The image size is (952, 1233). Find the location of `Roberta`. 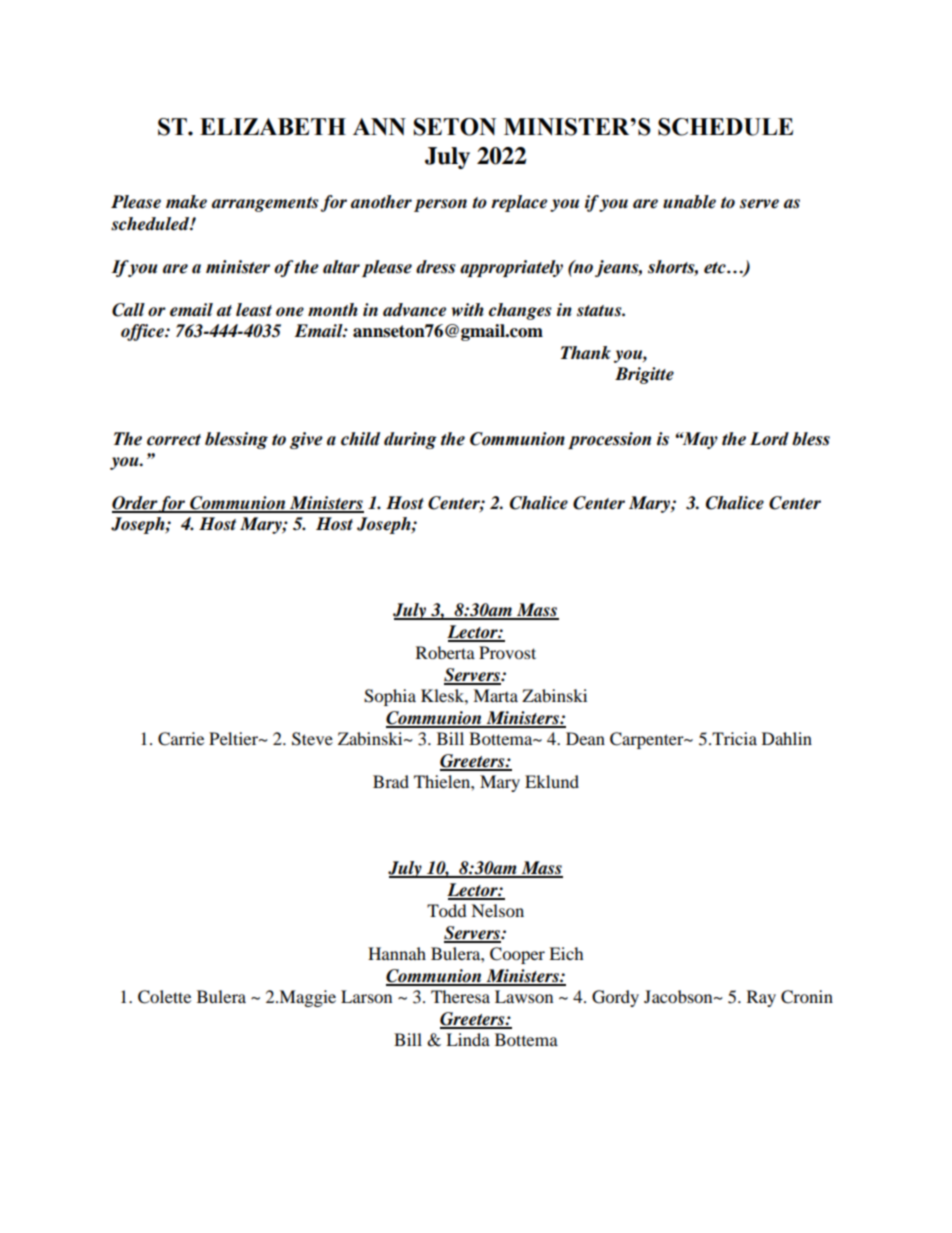

Roberta is located at coordinates (445, 652).
